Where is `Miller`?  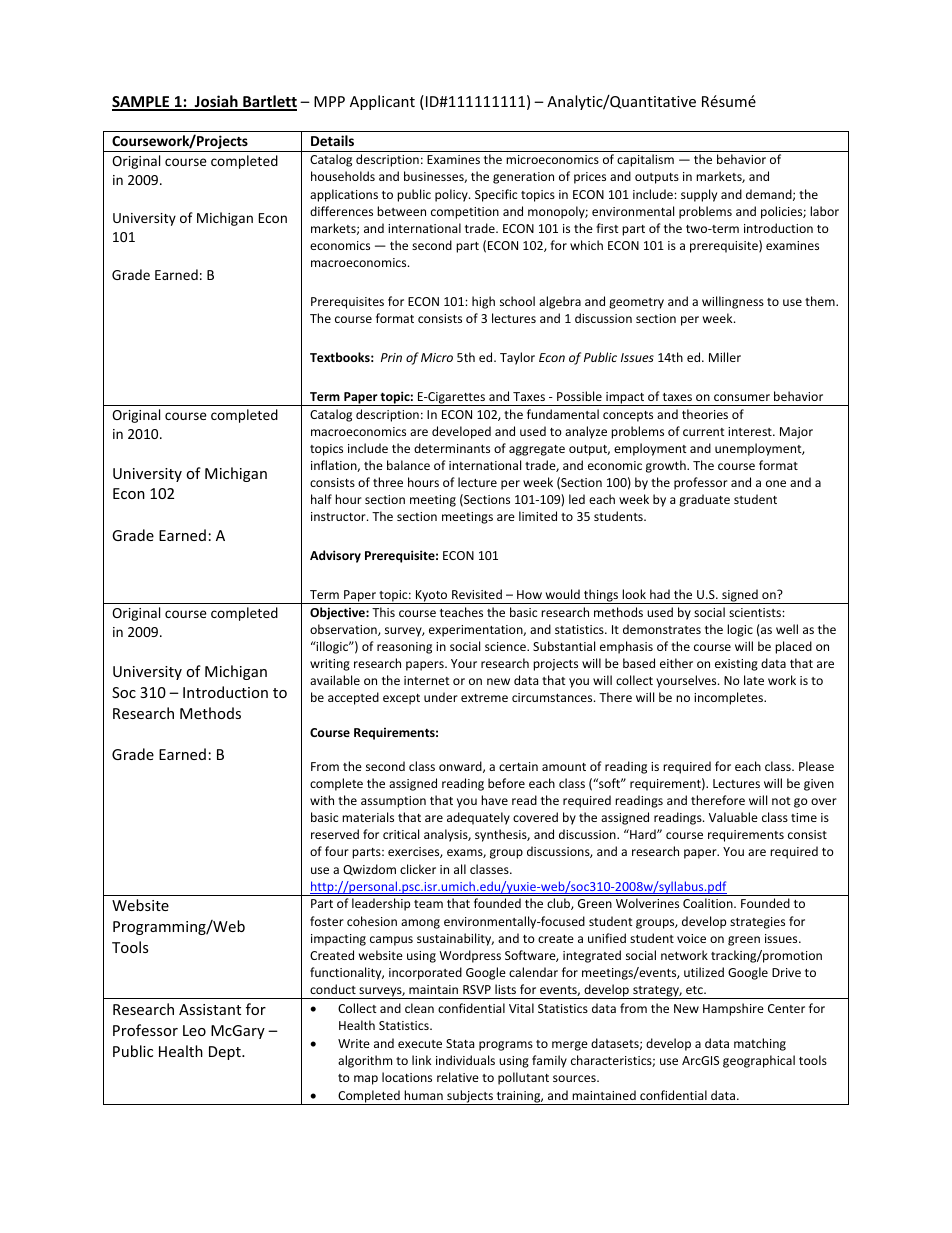
Miller is located at coordinates (725, 357).
